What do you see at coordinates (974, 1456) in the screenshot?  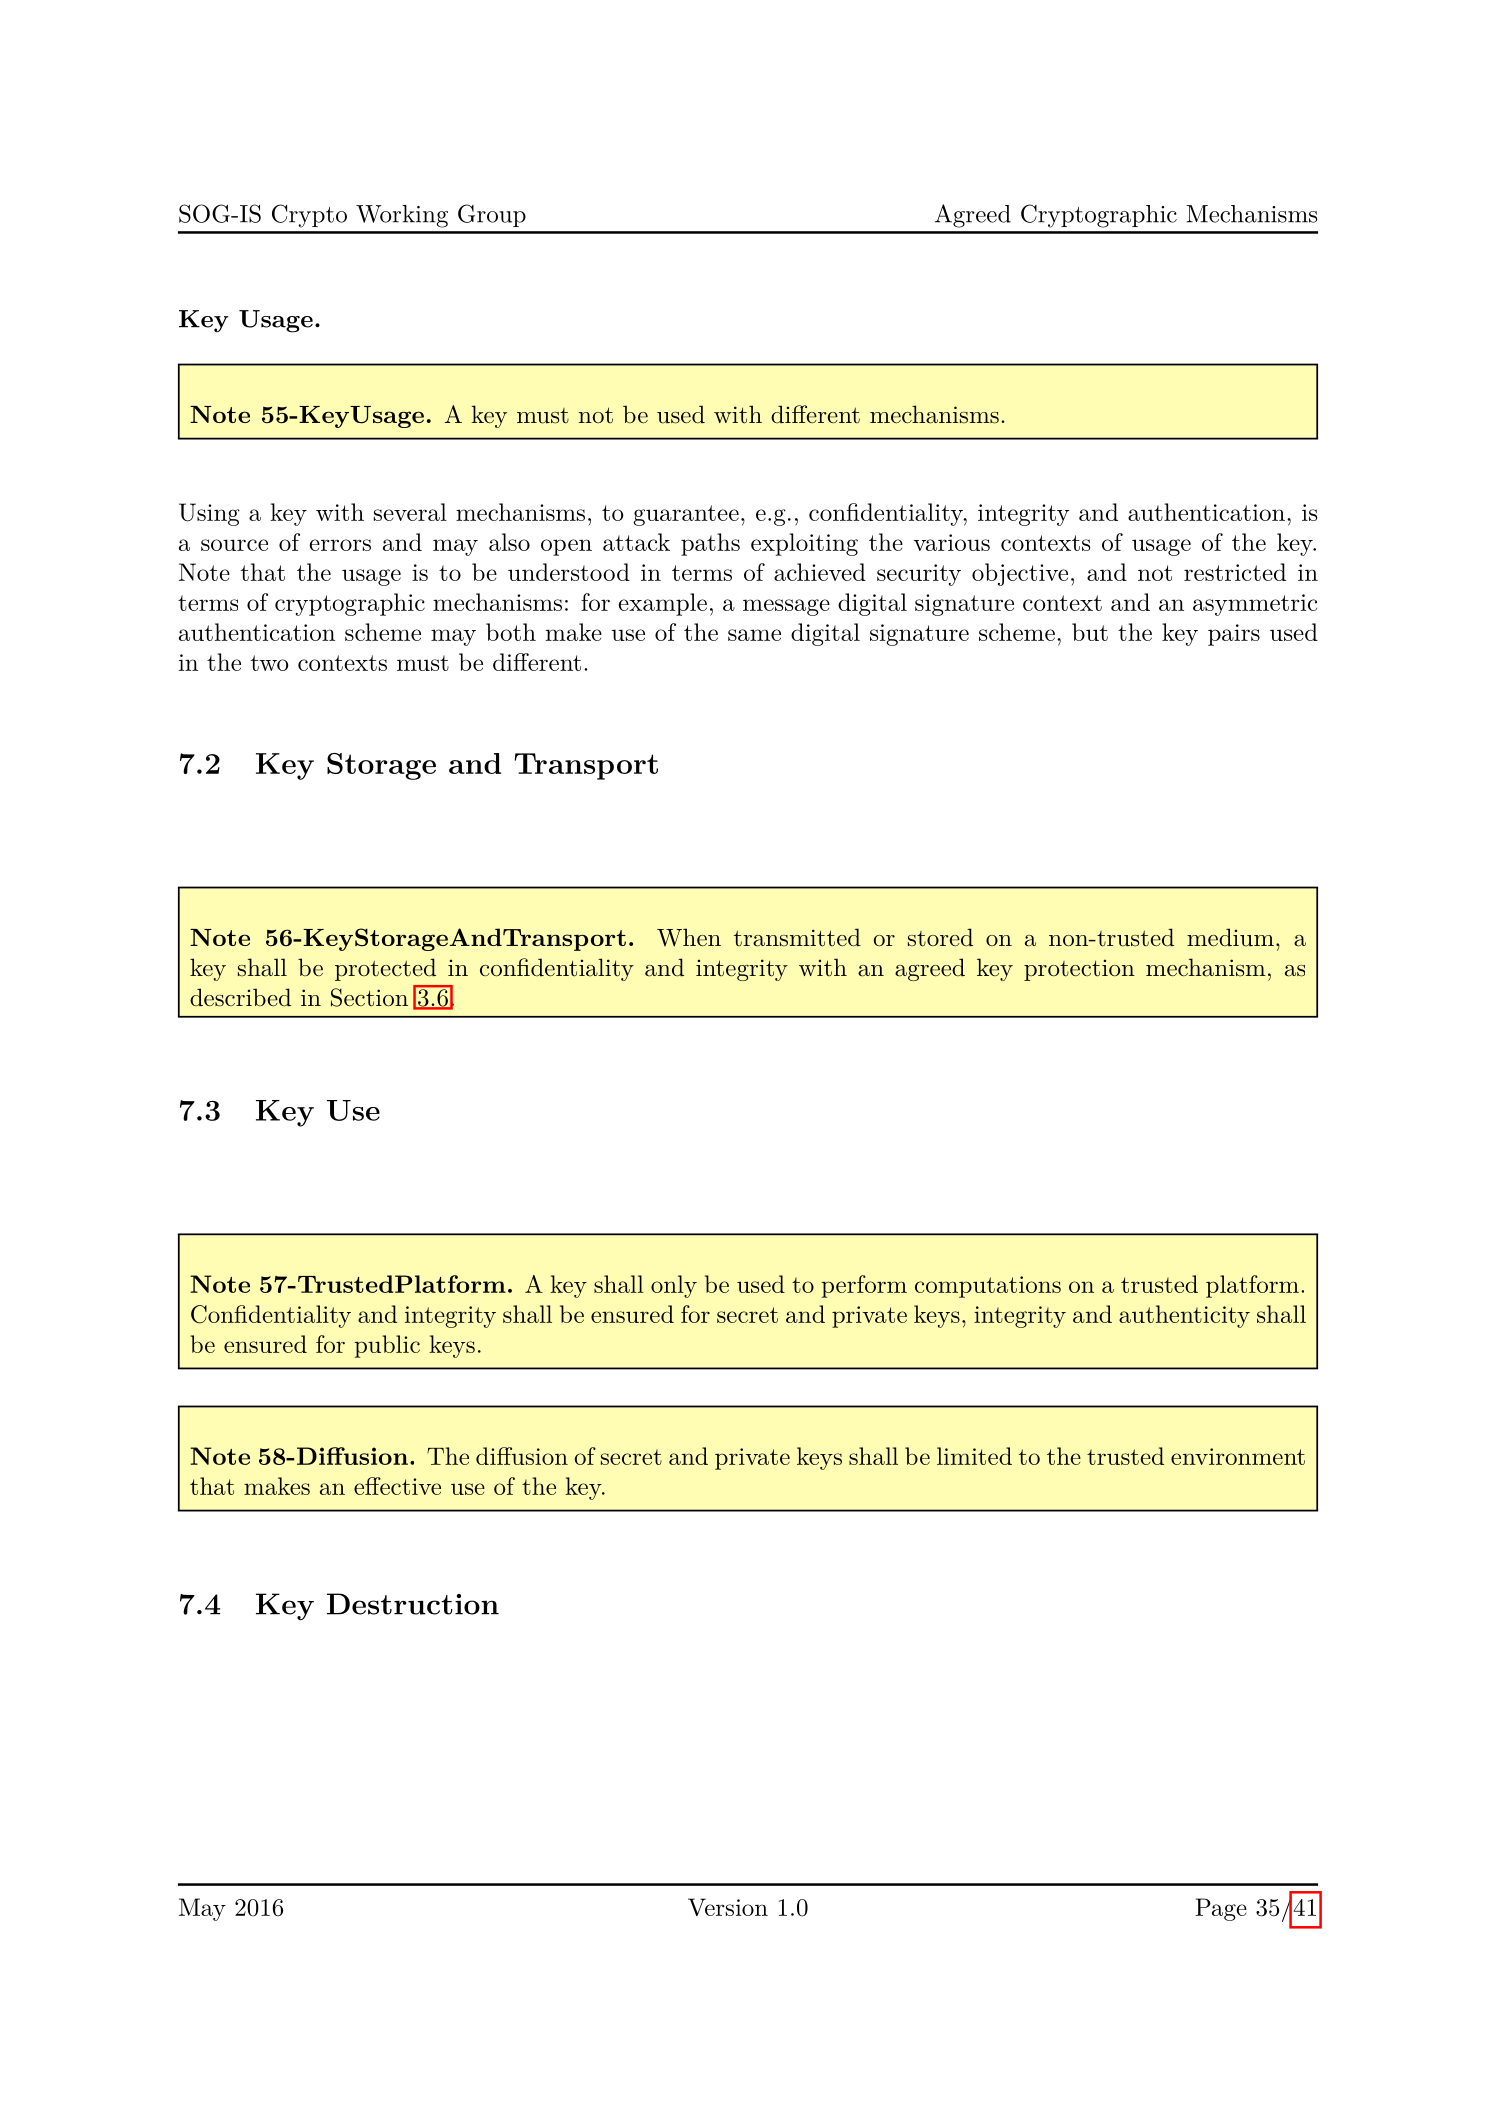 I see `limited` at bounding box center [974, 1456].
